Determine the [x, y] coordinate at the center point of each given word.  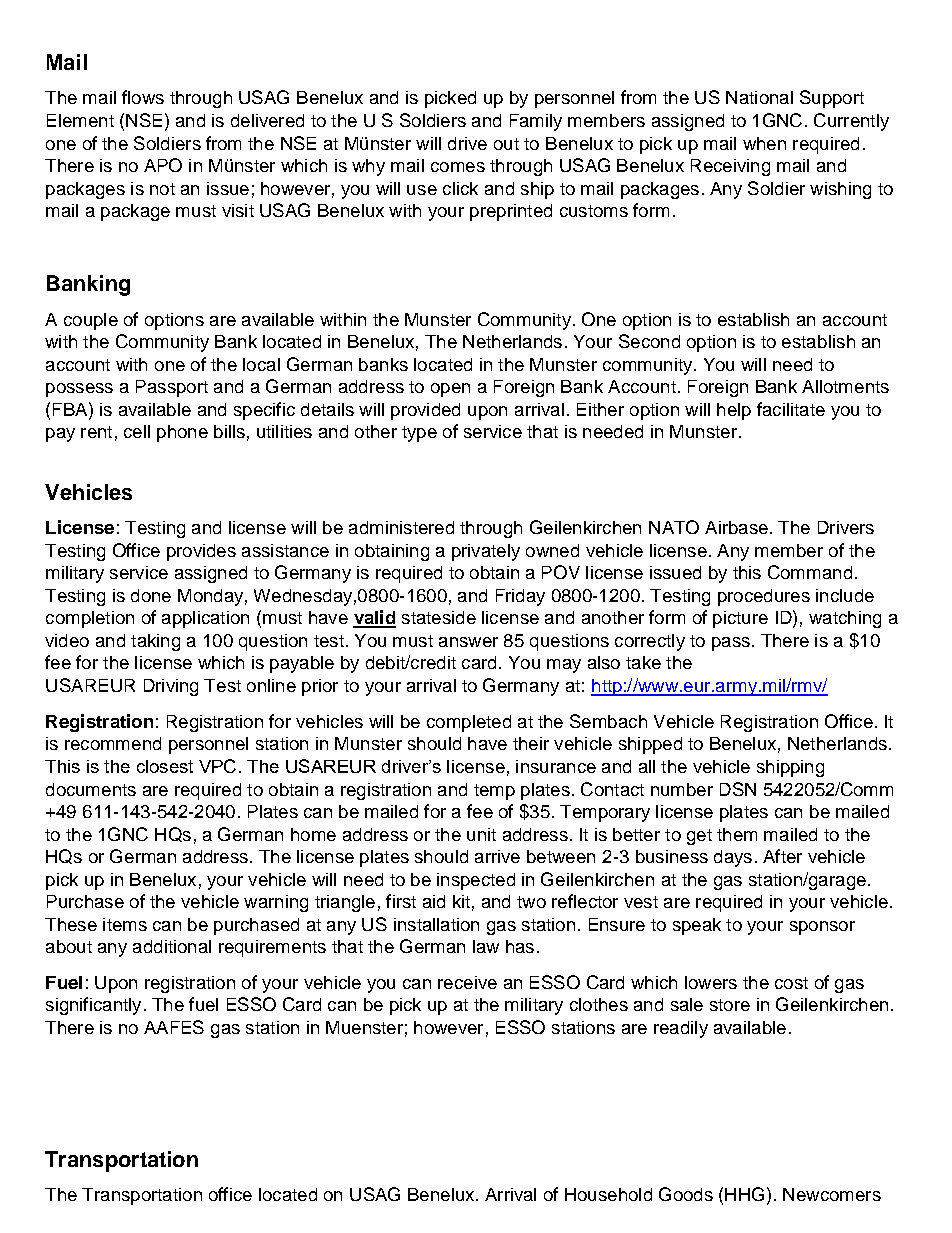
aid [434, 901]
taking [155, 642]
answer [468, 642]
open [450, 390]
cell [137, 431]
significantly [93, 1006]
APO [163, 165]
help [734, 411]
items [125, 924]
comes [458, 167]
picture [740, 619]
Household [608, 1194]
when [764, 143]
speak [697, 926]
